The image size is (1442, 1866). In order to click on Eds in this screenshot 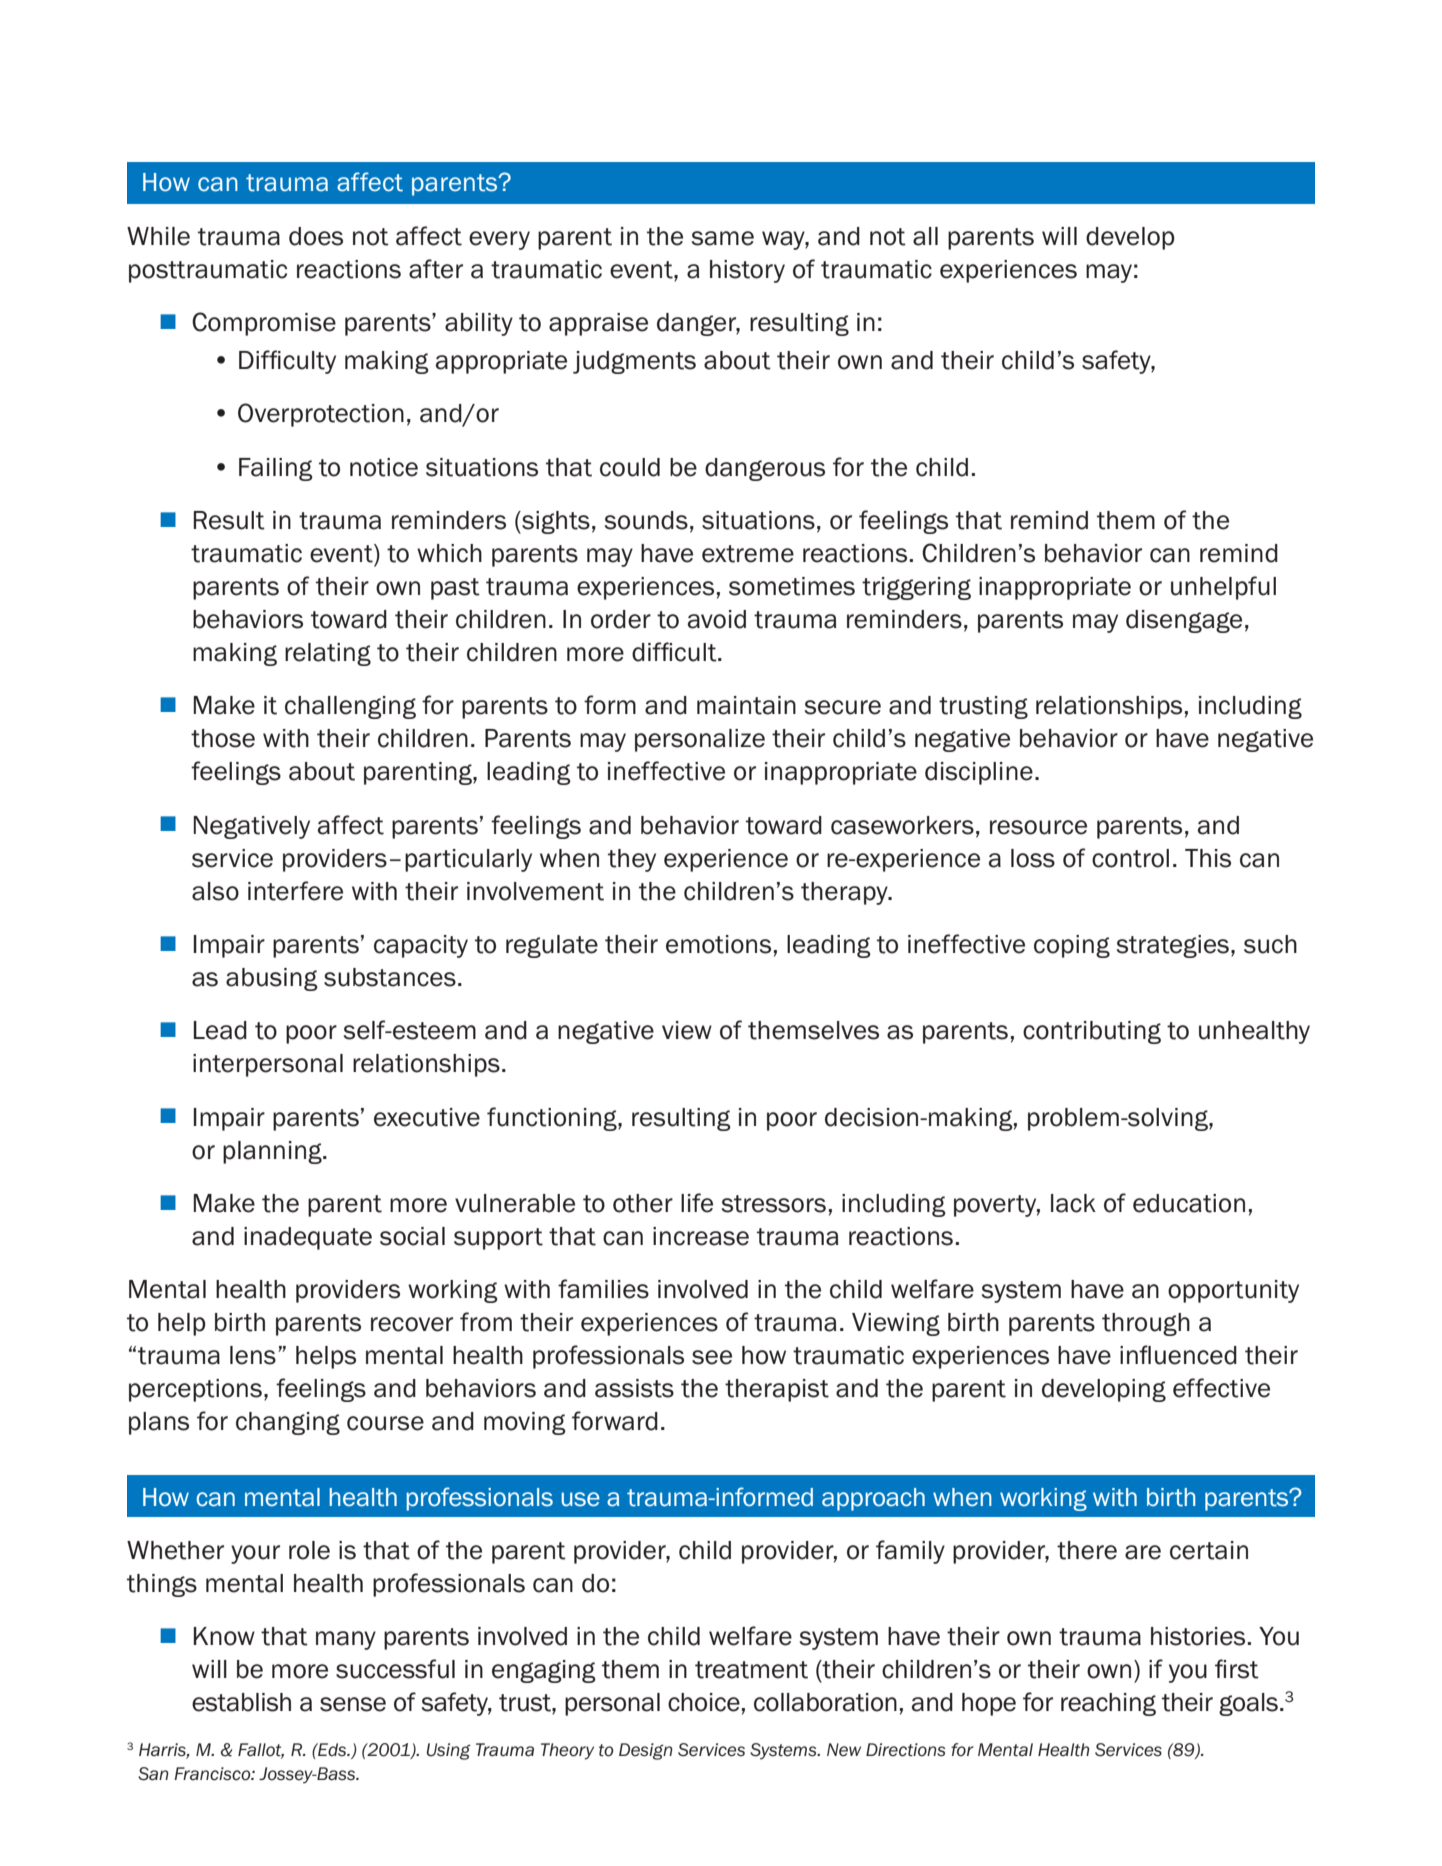, I will do `click(332, 1750)`.
